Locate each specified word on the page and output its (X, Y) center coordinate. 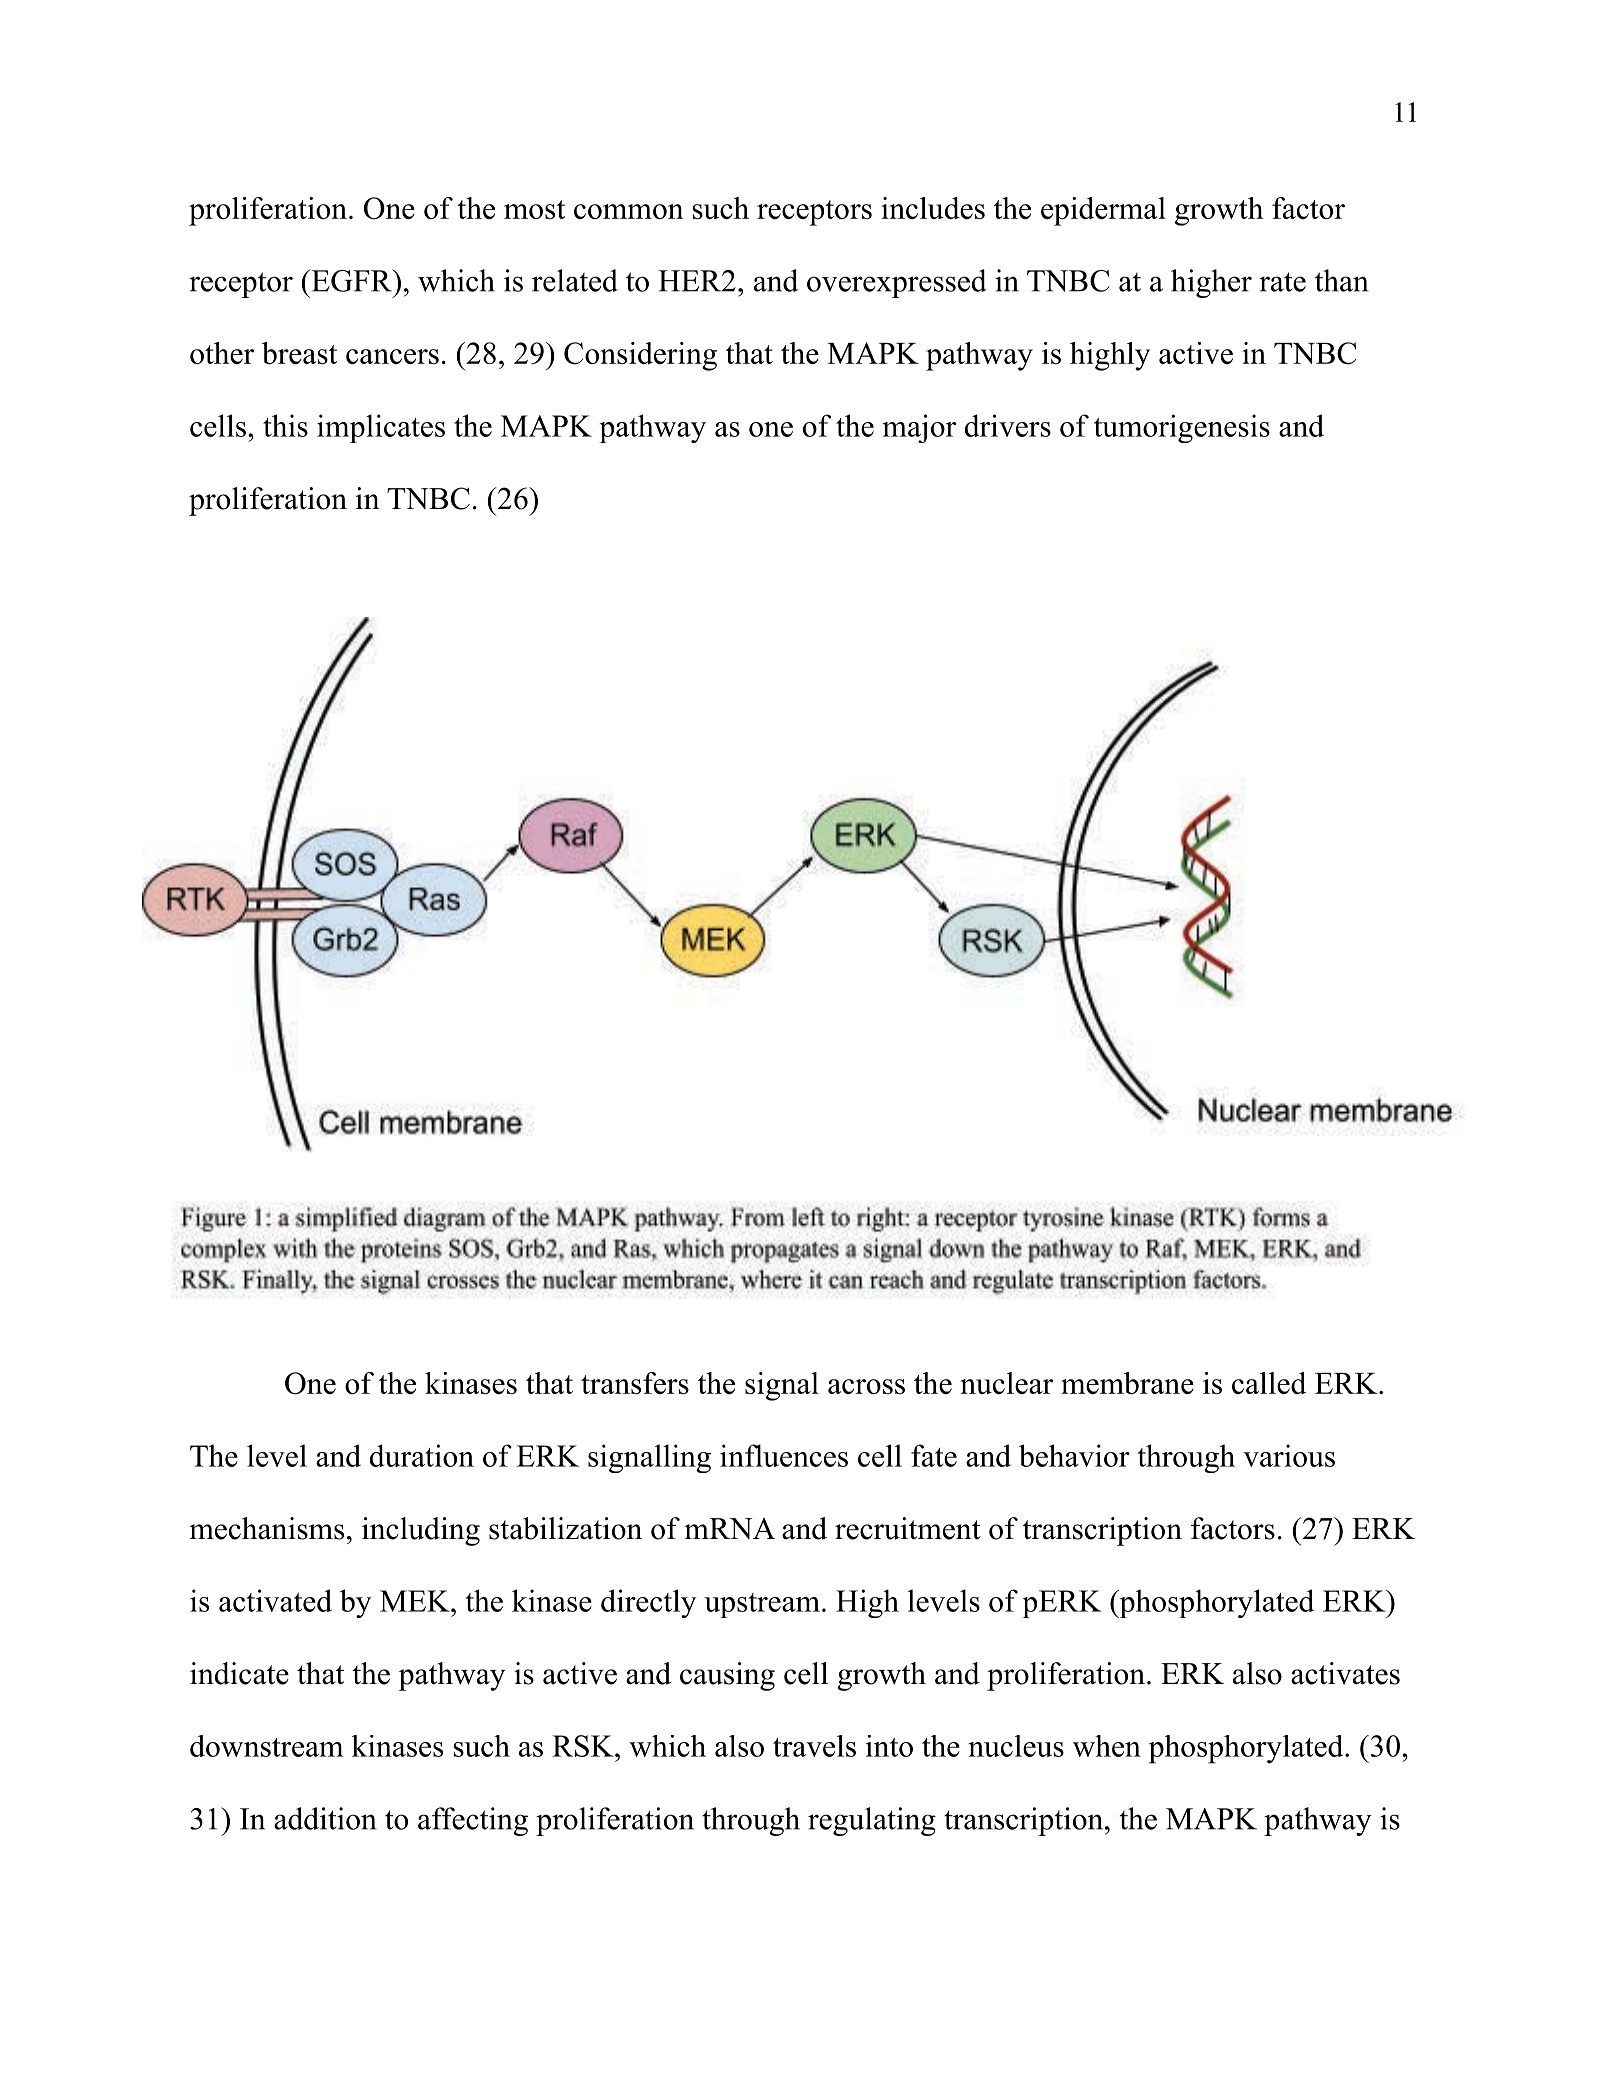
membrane (1127, 1383)
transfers (635, 1383)
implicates (381, 428)
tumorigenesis (1182, 428)
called (1269, 1383)
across (866, 1386)
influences (784, 1455)
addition (325, 1818)
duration (422, 1455)
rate (1282, 282)
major (919, 428)
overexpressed (897, 283)
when (1107, 1746)
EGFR (351, 280)
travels (814, 1746)
